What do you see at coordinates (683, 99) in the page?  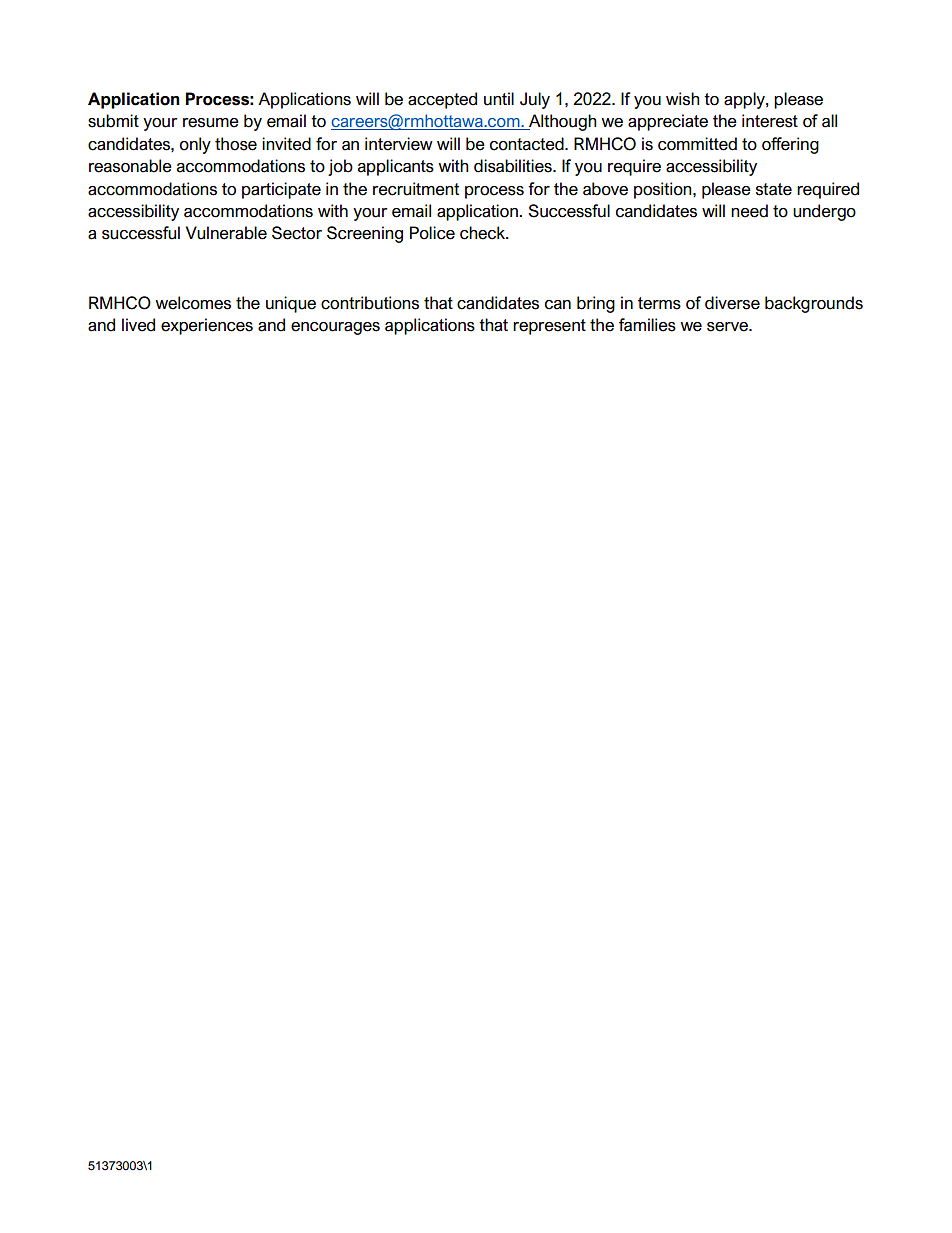 I see `wish` at bounding box center [683, 99].
